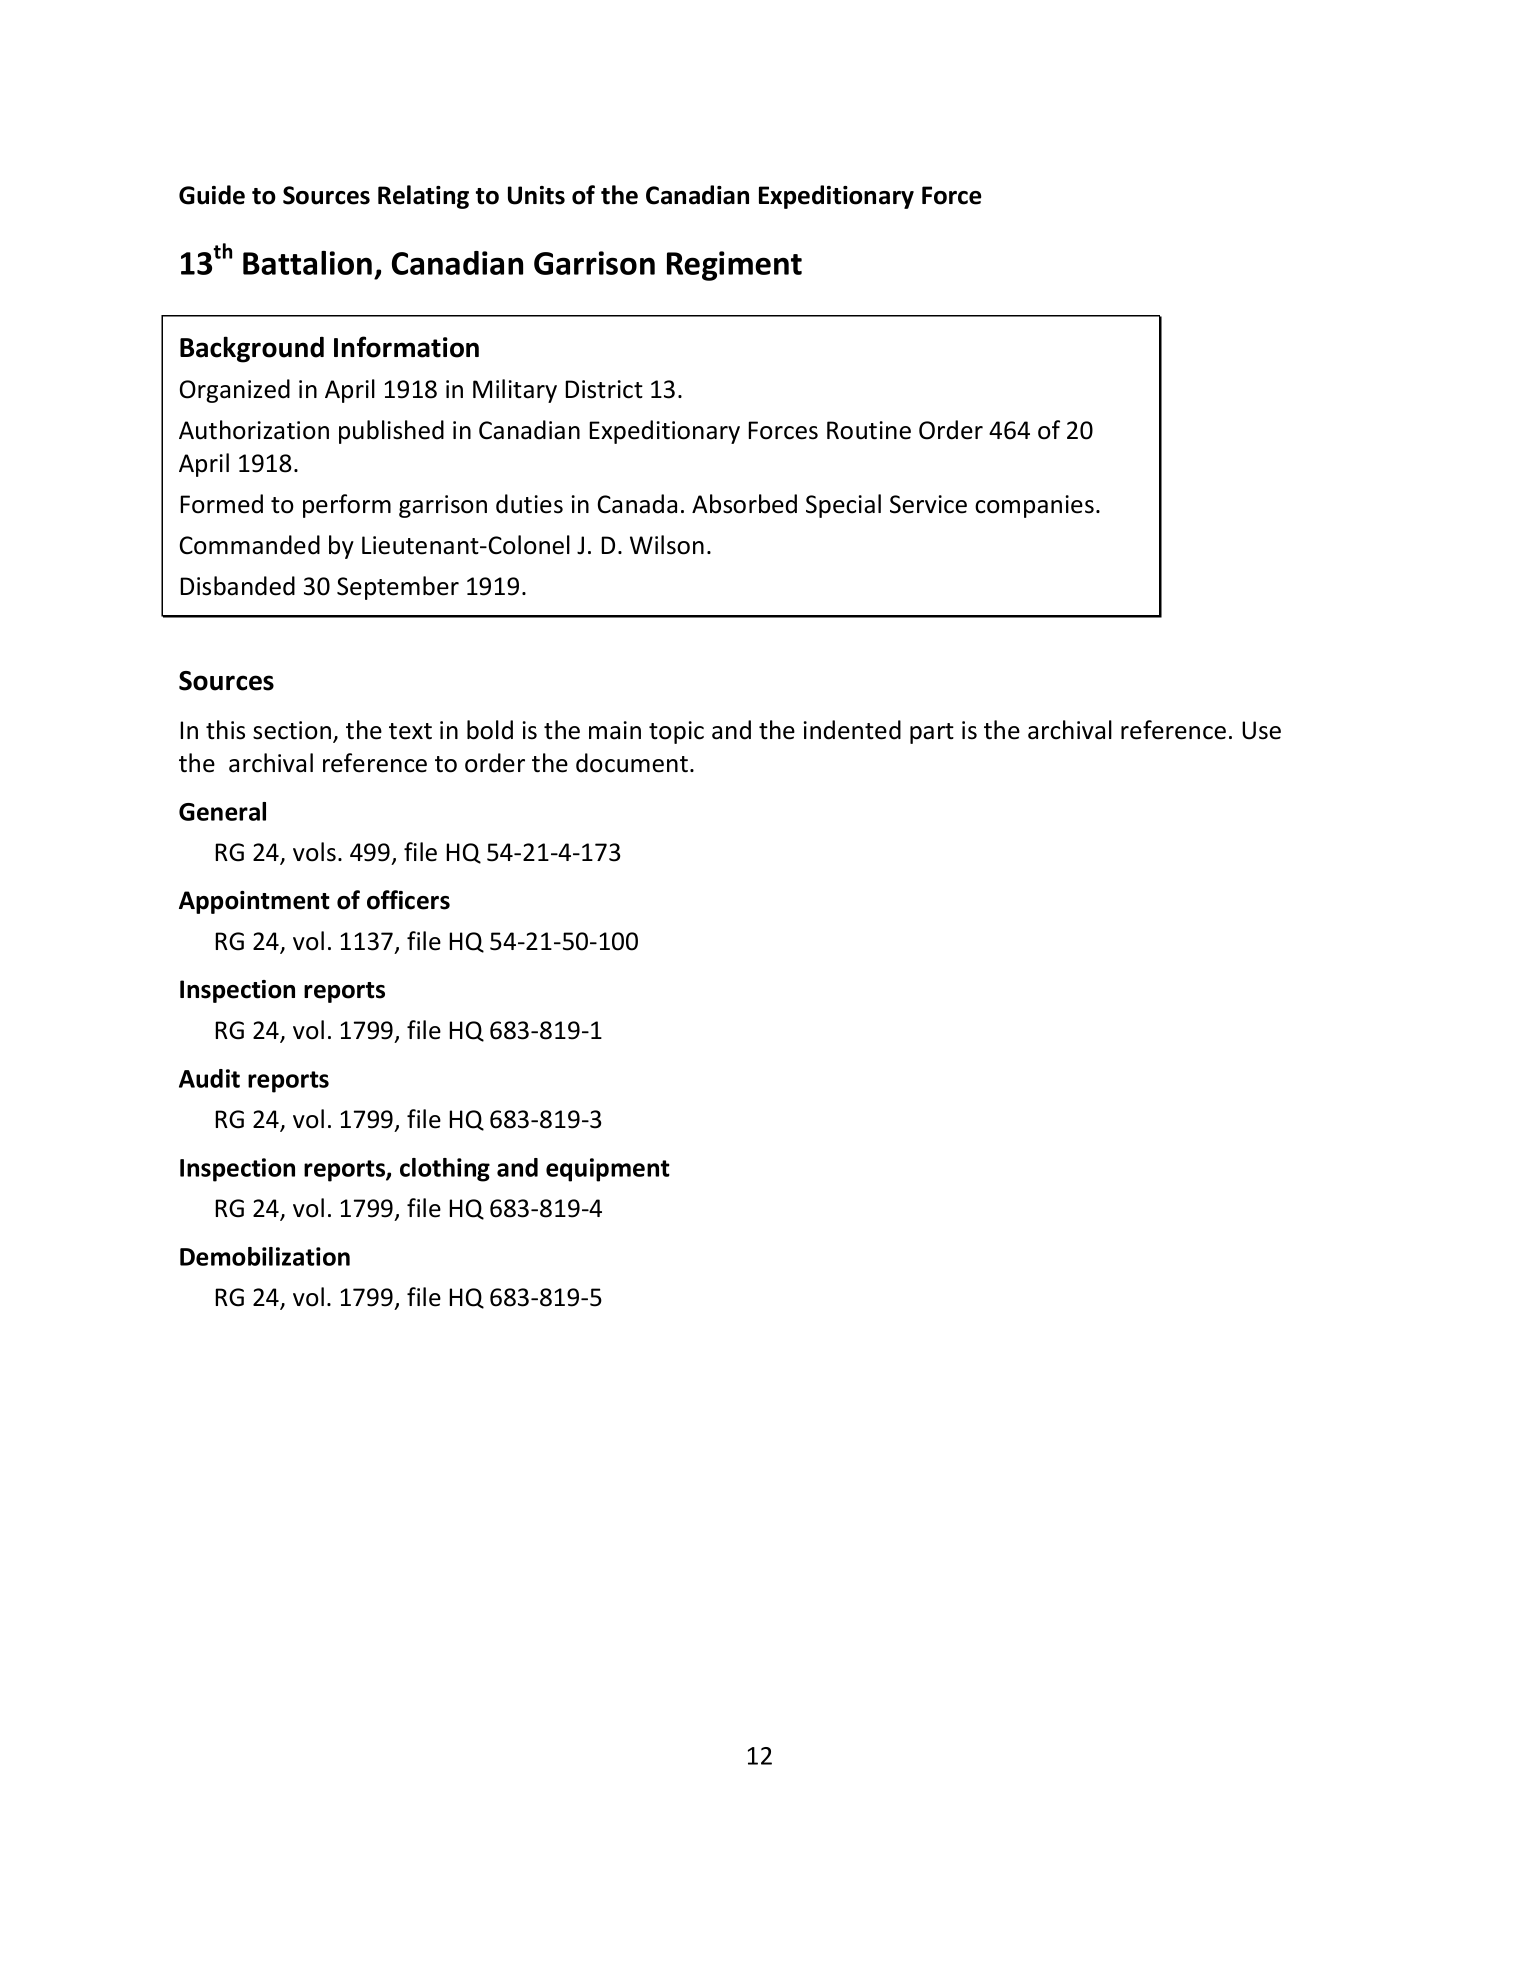  What do you see at coordinates (293, 731) in the page?
I see `section` at bounding box center [293, 731].
